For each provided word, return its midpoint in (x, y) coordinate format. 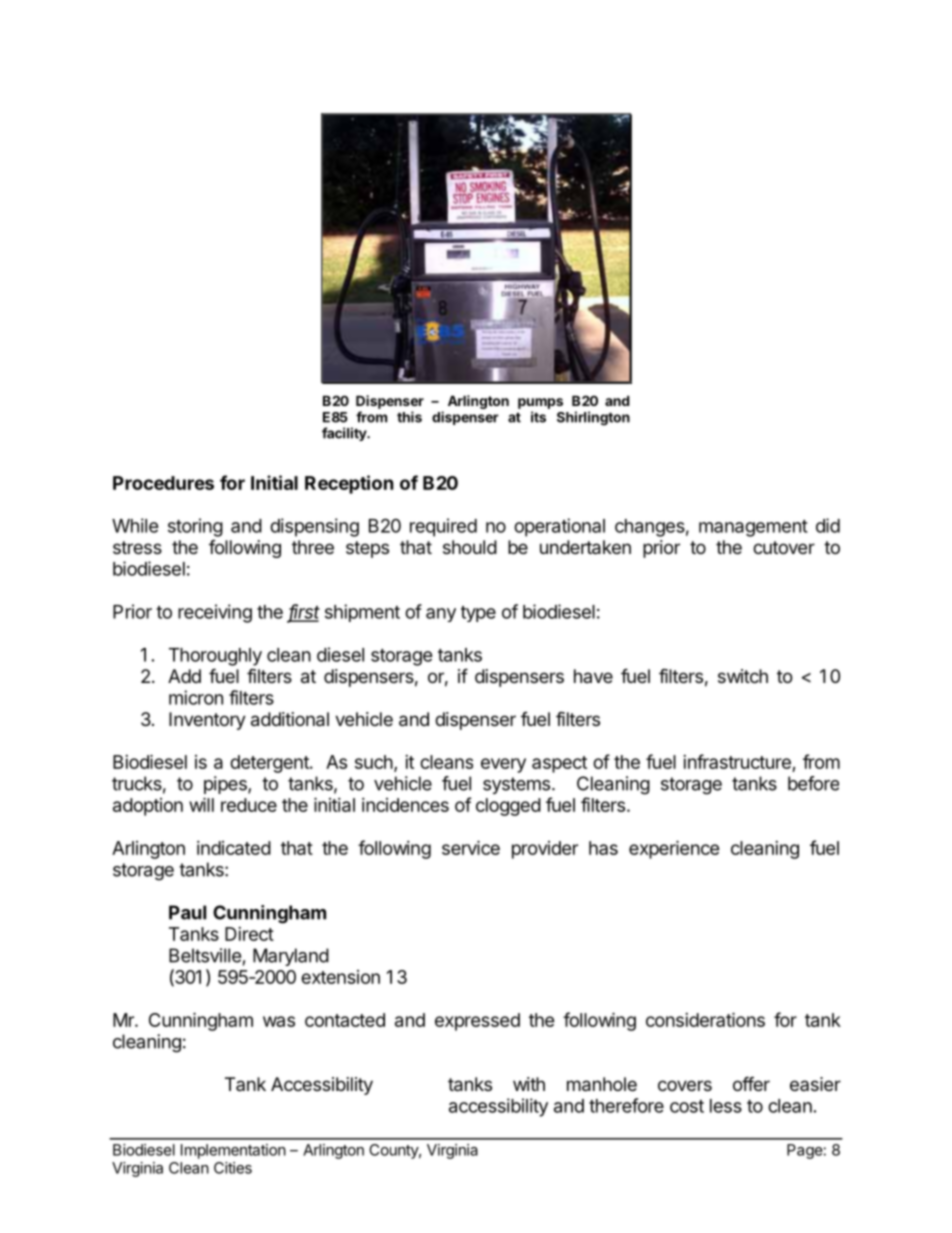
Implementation (233, 1151)
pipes (226, 785)
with (529, 1084)
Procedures (163, 483)
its (538, 417)
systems (516, 785)
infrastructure (738, 763)
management (753, 528)
